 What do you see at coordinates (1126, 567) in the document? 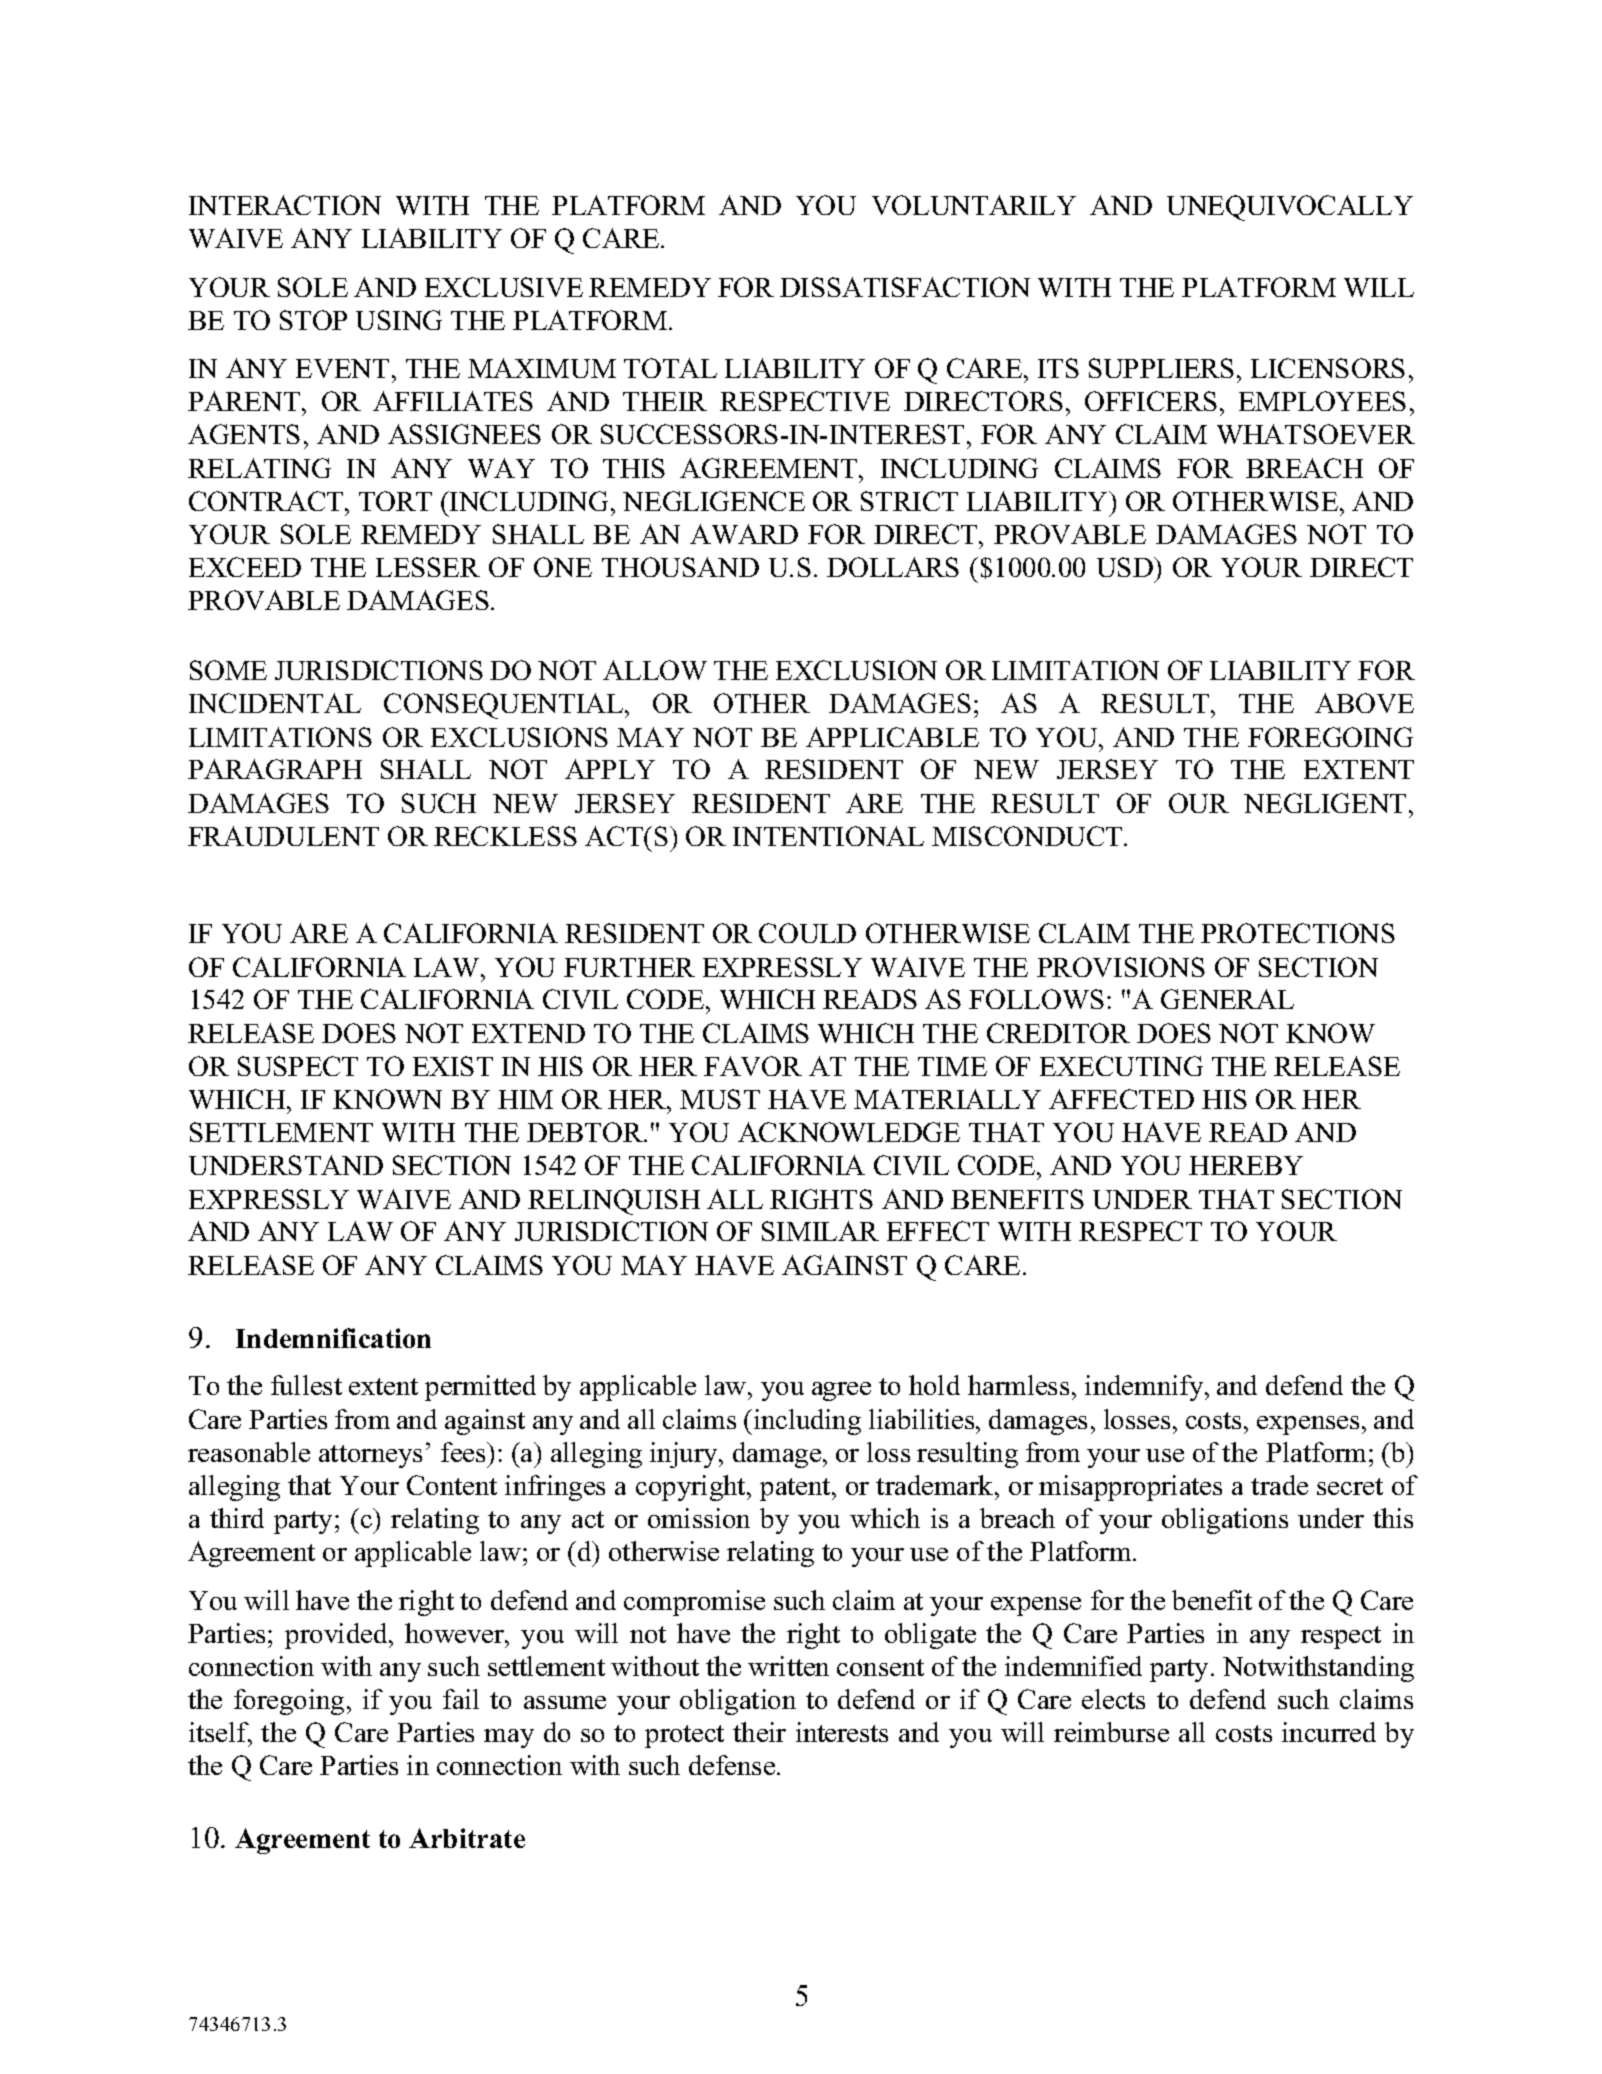
I see `USD` at bounding box center [1126, 567].
